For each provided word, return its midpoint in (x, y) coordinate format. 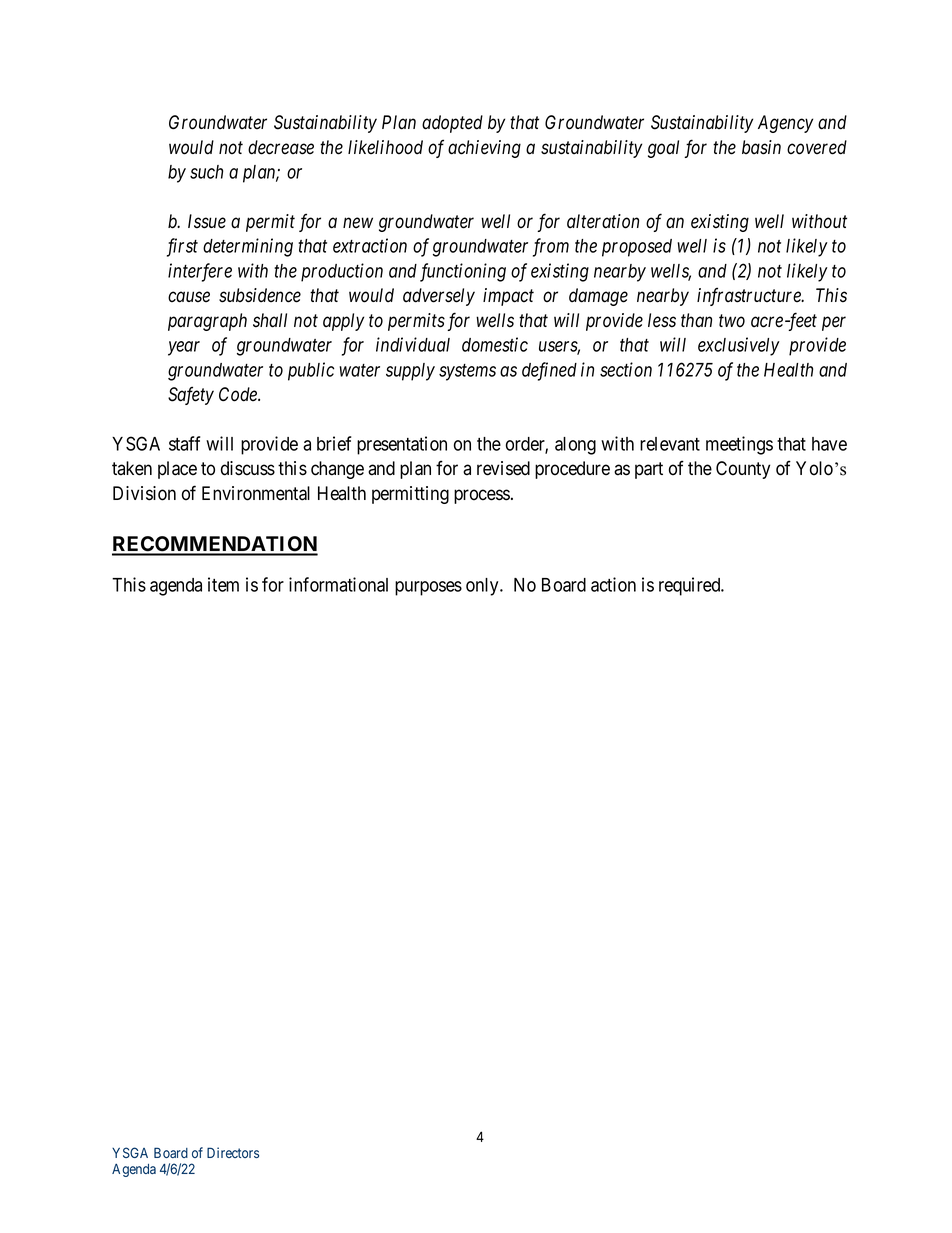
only (483, 587)
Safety (191, 395)
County (743, 470)
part (649, 470)
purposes (428, 588)
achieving (484, 149)
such (206, 172)
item (223, 584)
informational (338, 584)
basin (761, 147)
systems (467, 372)
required (691, 586)
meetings (739, 445)
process (482, 496)
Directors (233, 1152)
